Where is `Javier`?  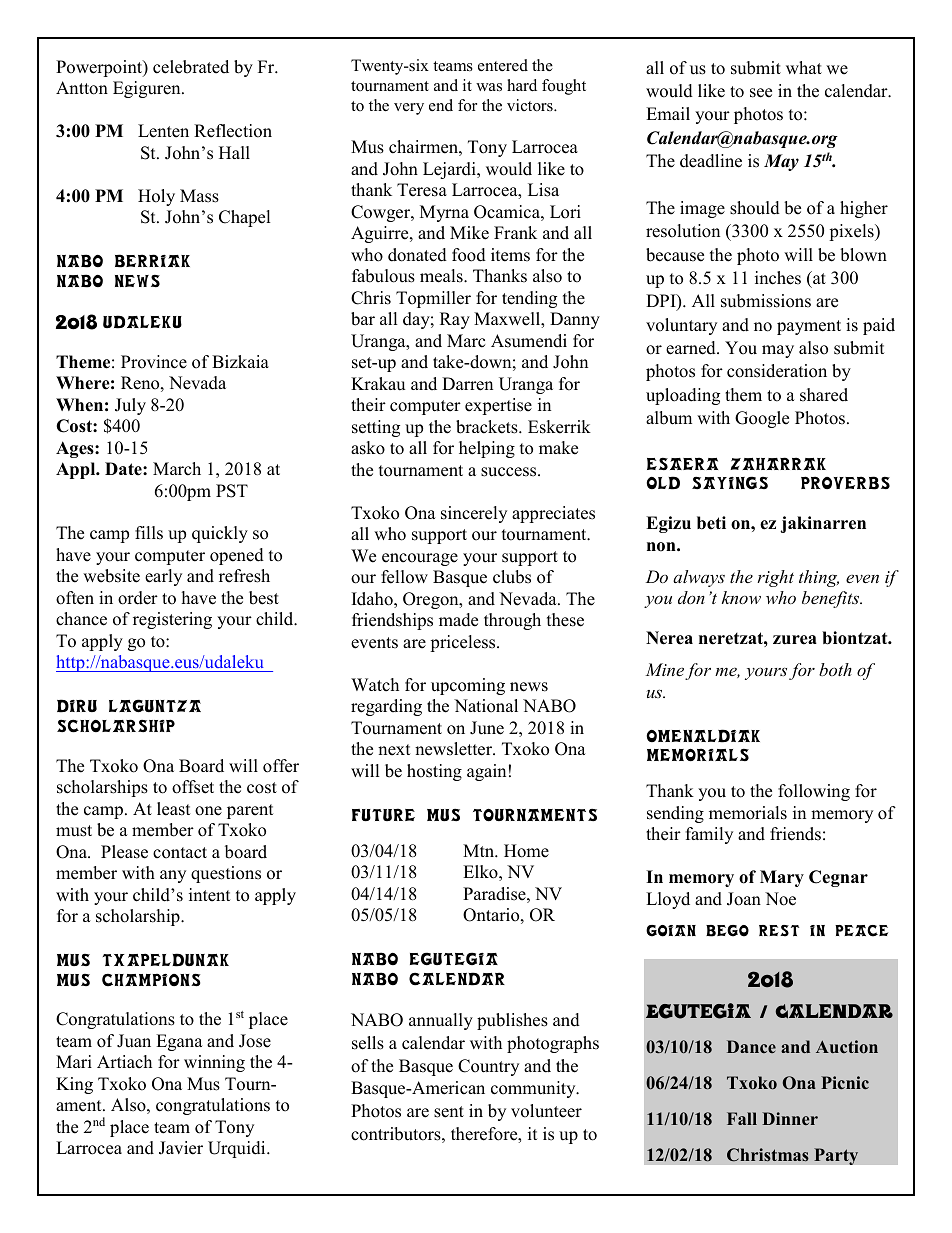 Javier is located at coordinates (181, 1148).
